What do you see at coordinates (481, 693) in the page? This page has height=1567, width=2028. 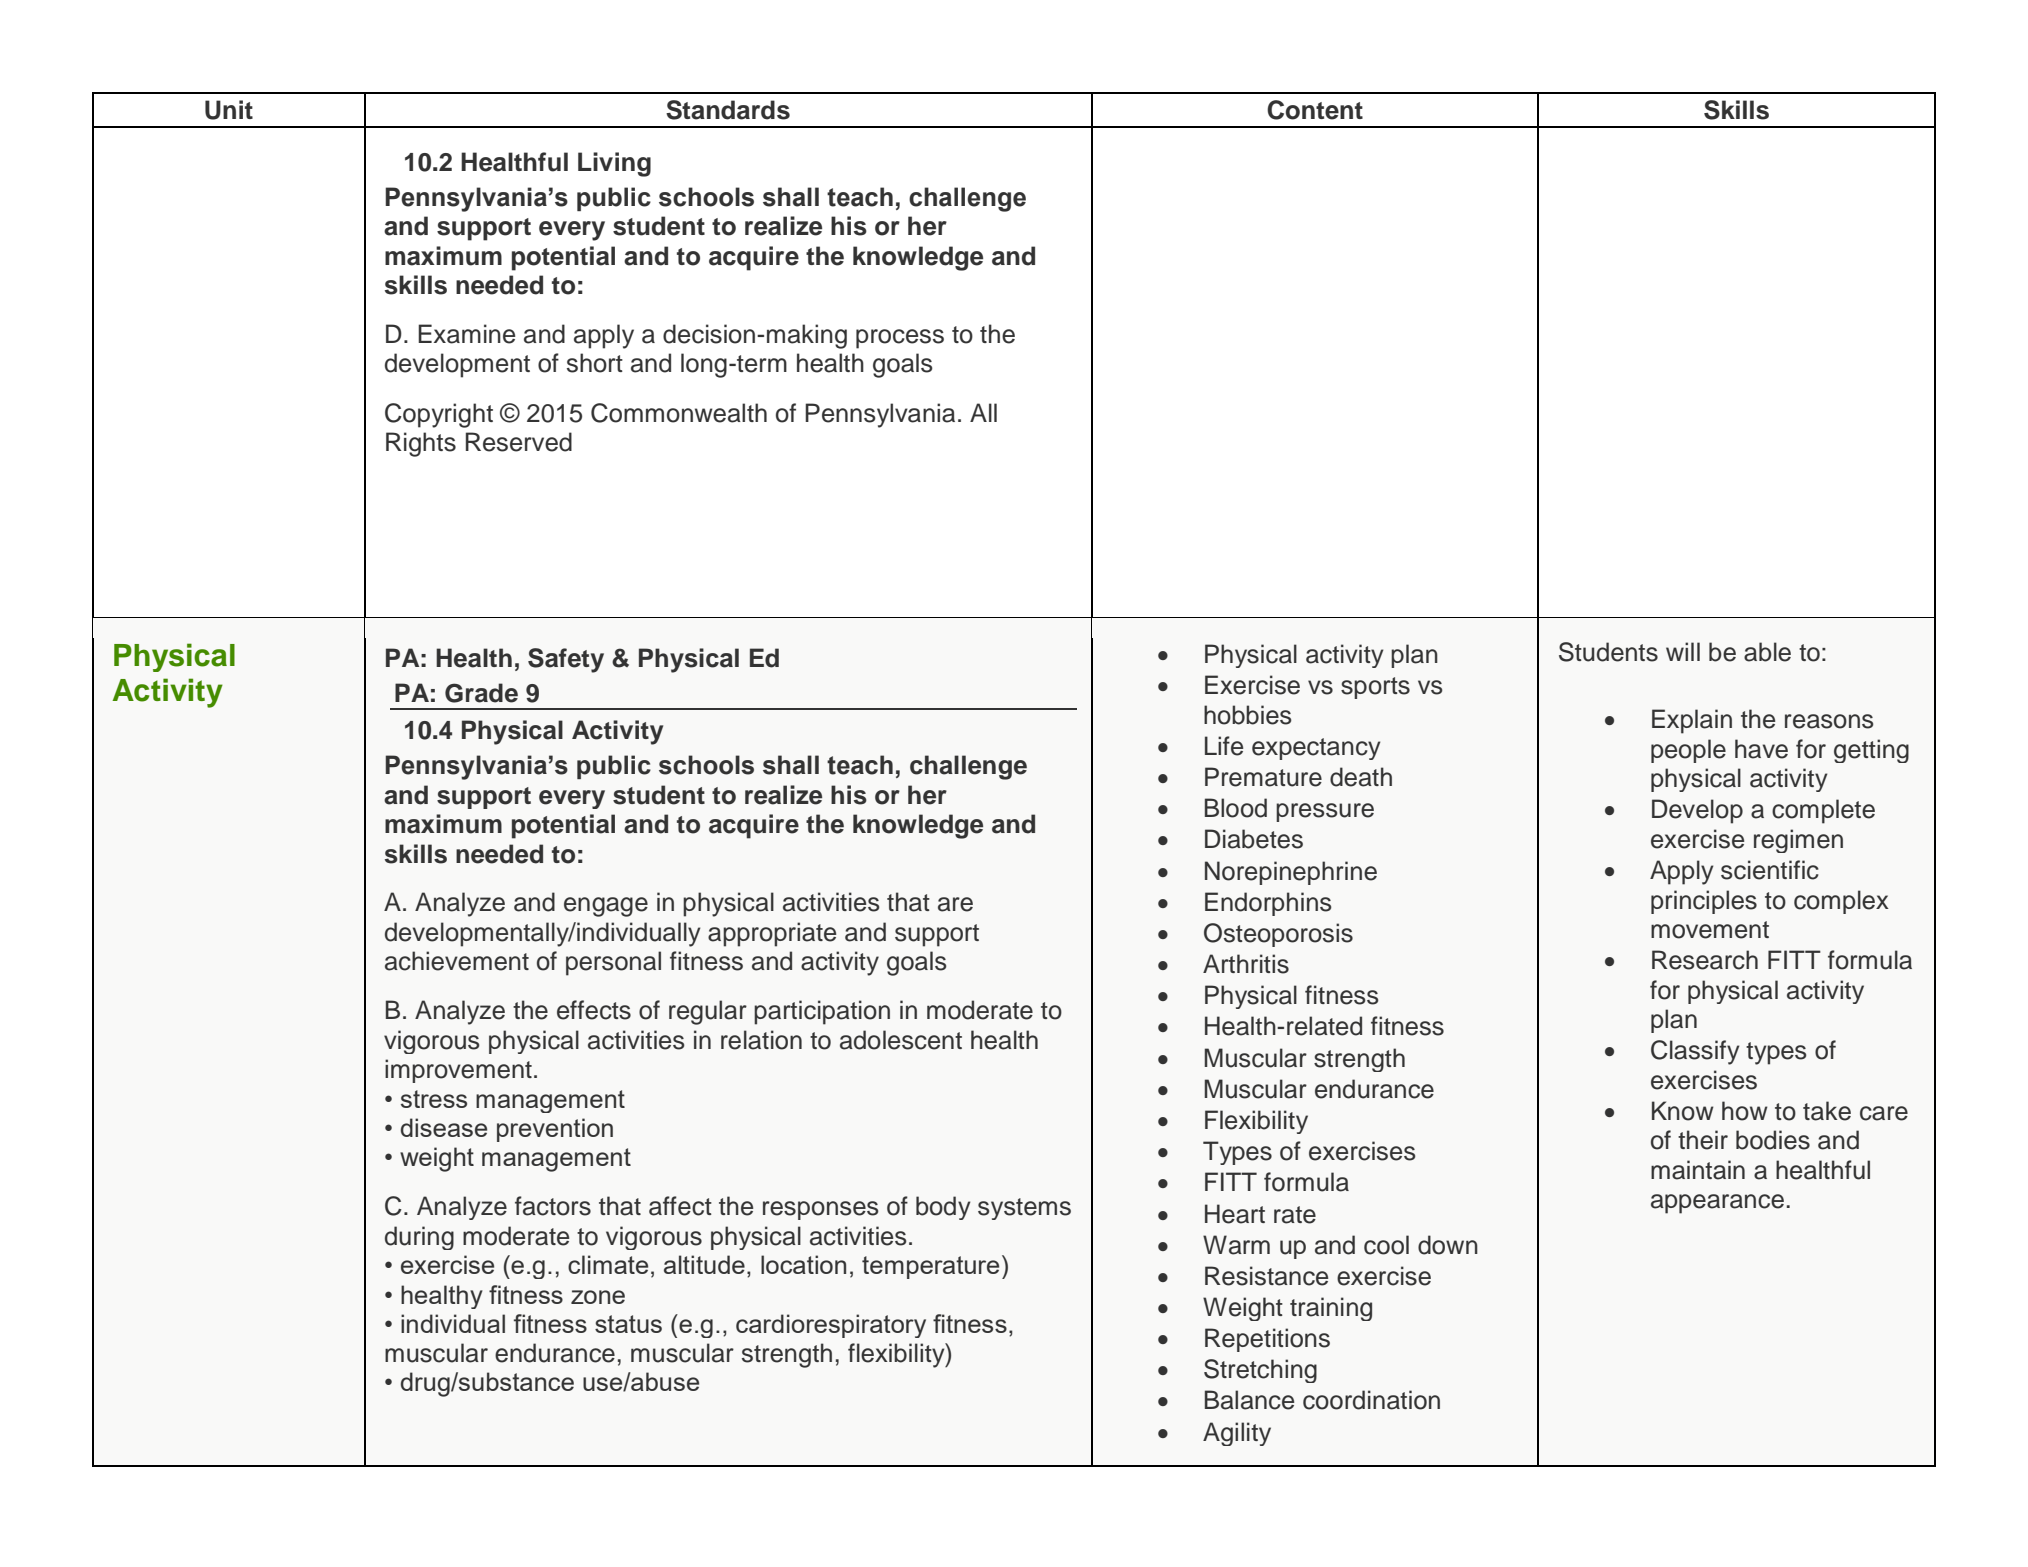 I see `Grade` at bounding box center [481, 693].
